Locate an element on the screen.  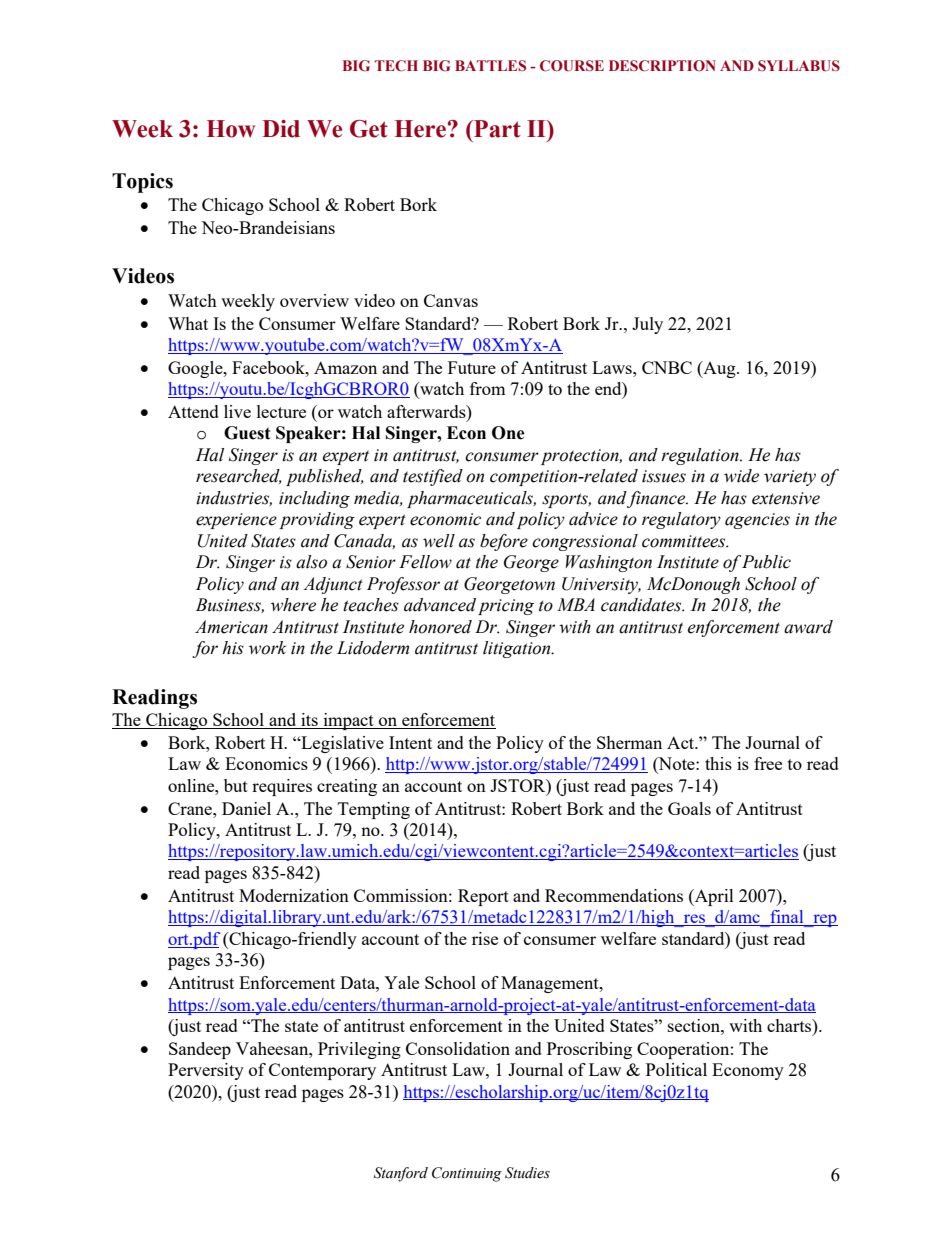
Part is located at coordinates (496, 129).
